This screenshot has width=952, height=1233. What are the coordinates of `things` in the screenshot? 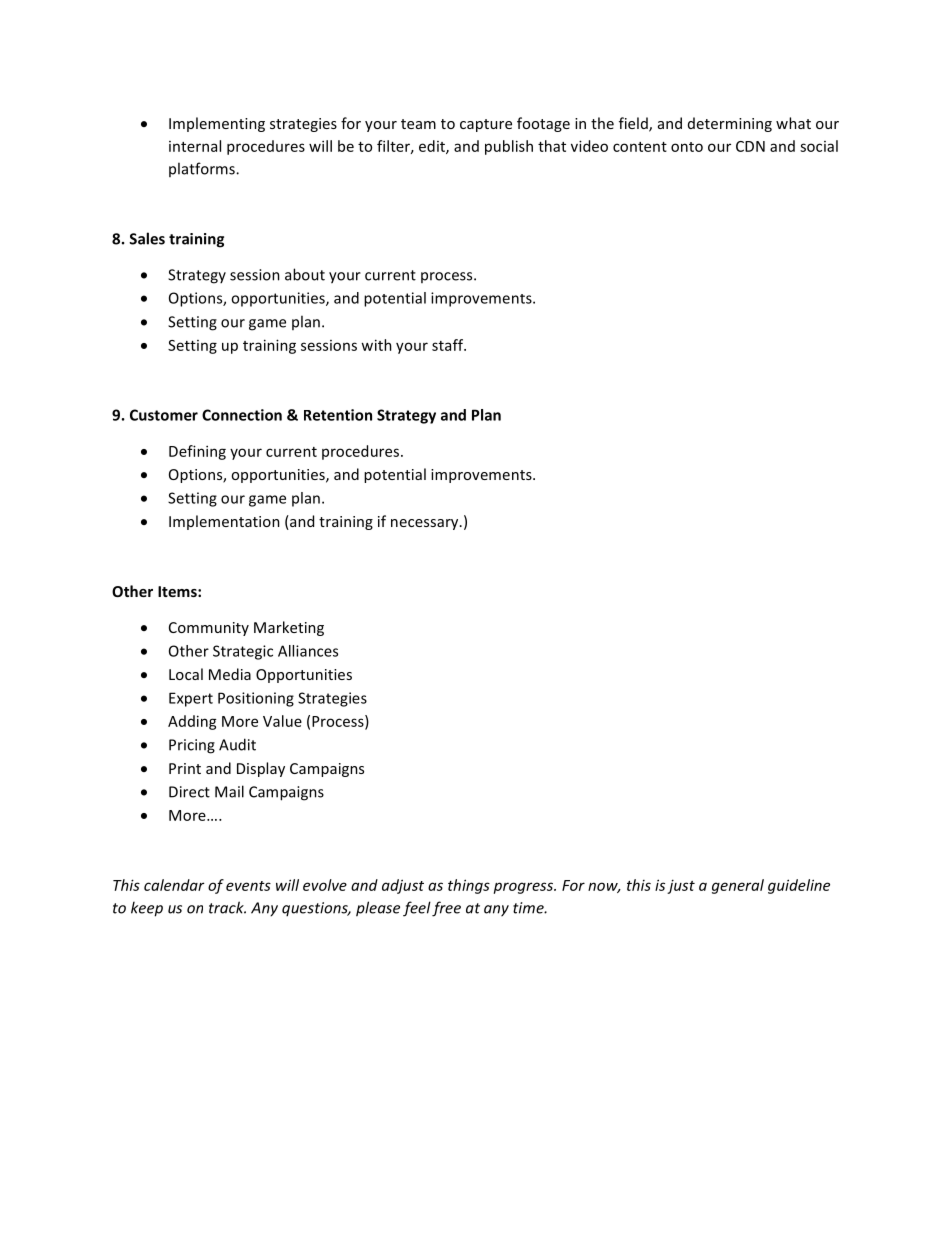 It's located at (469, 886).
